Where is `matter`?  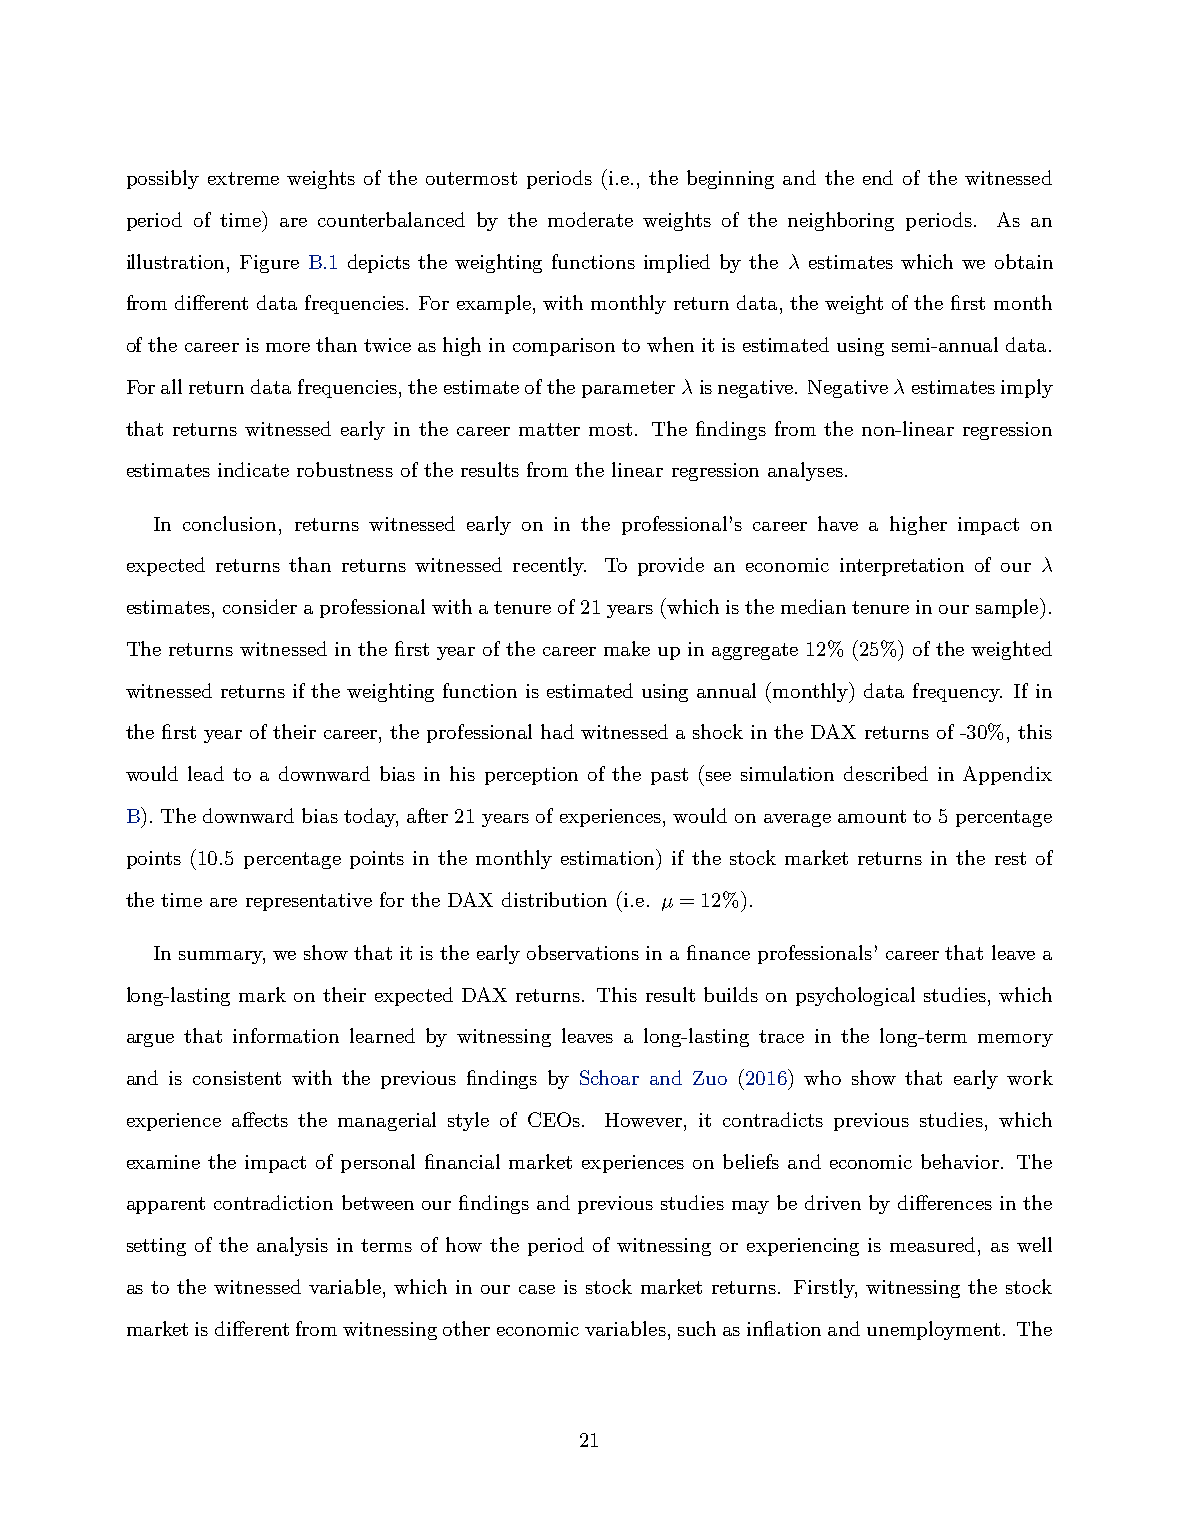 matter is located at coordinates (549, 429).
